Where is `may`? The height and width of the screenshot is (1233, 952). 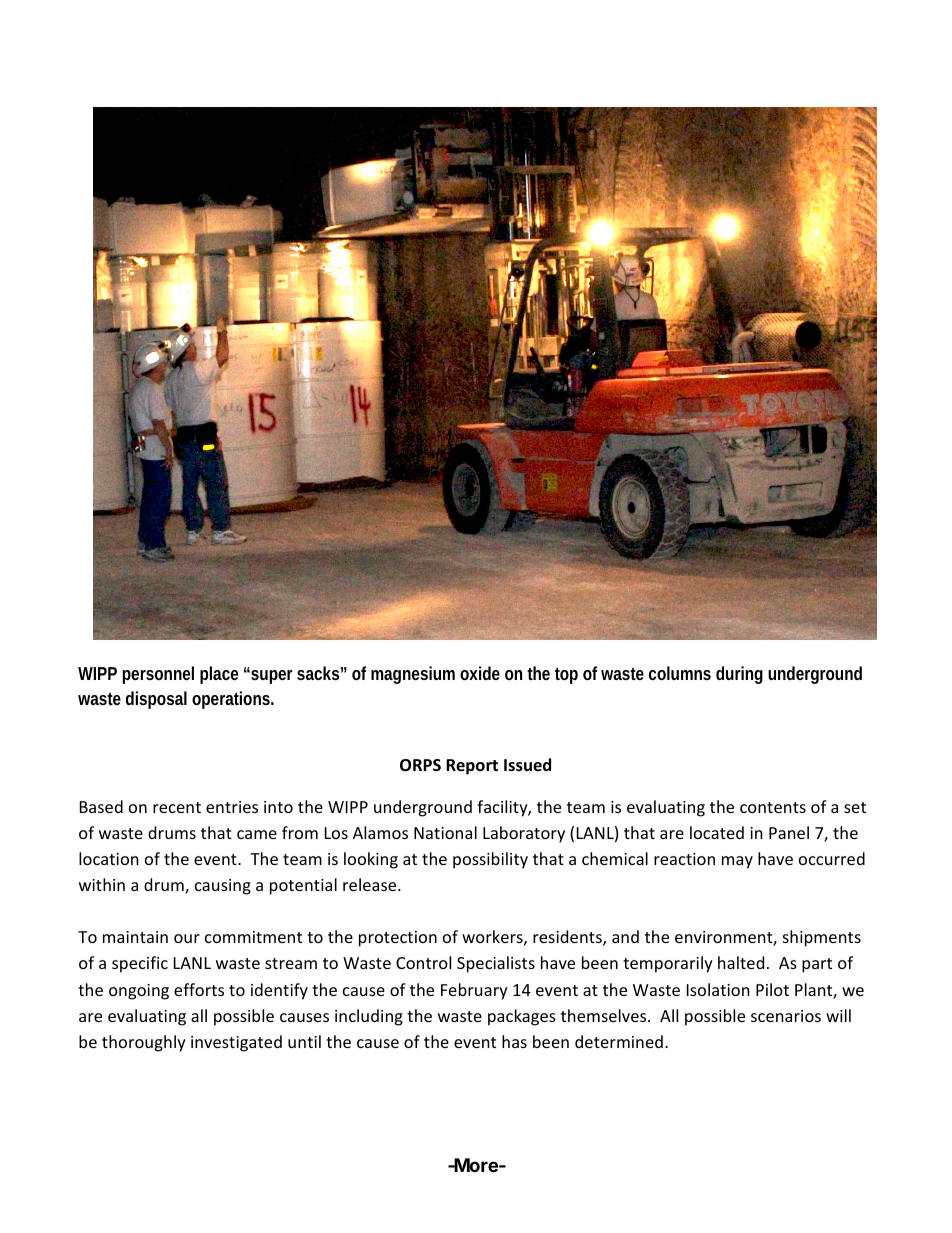 may is located at coordinates (737, 862).
